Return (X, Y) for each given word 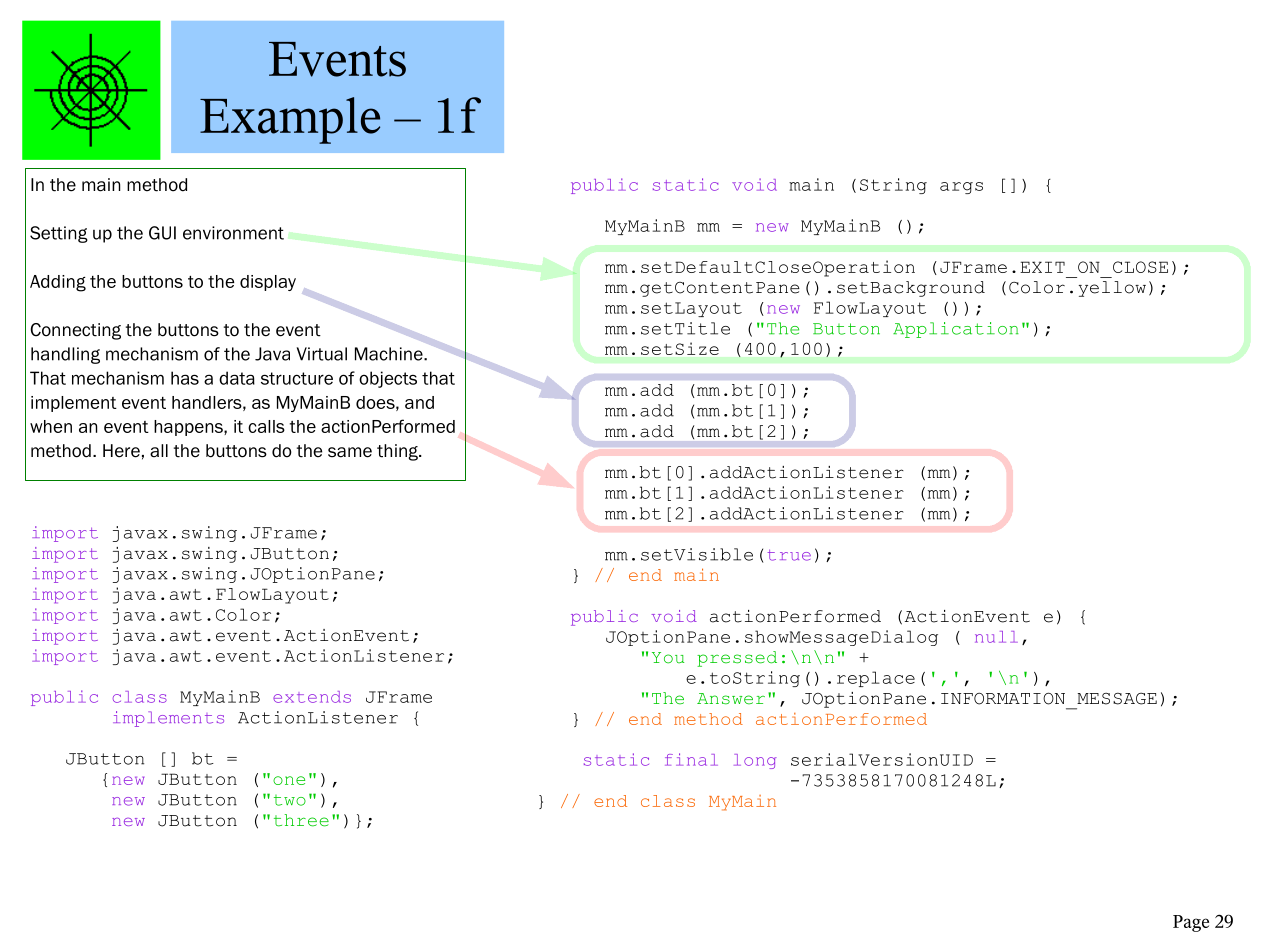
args (961, 188)
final (691, 759)
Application (956, 330)
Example (290, 120)
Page (1191, 923)
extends (312, 697)
